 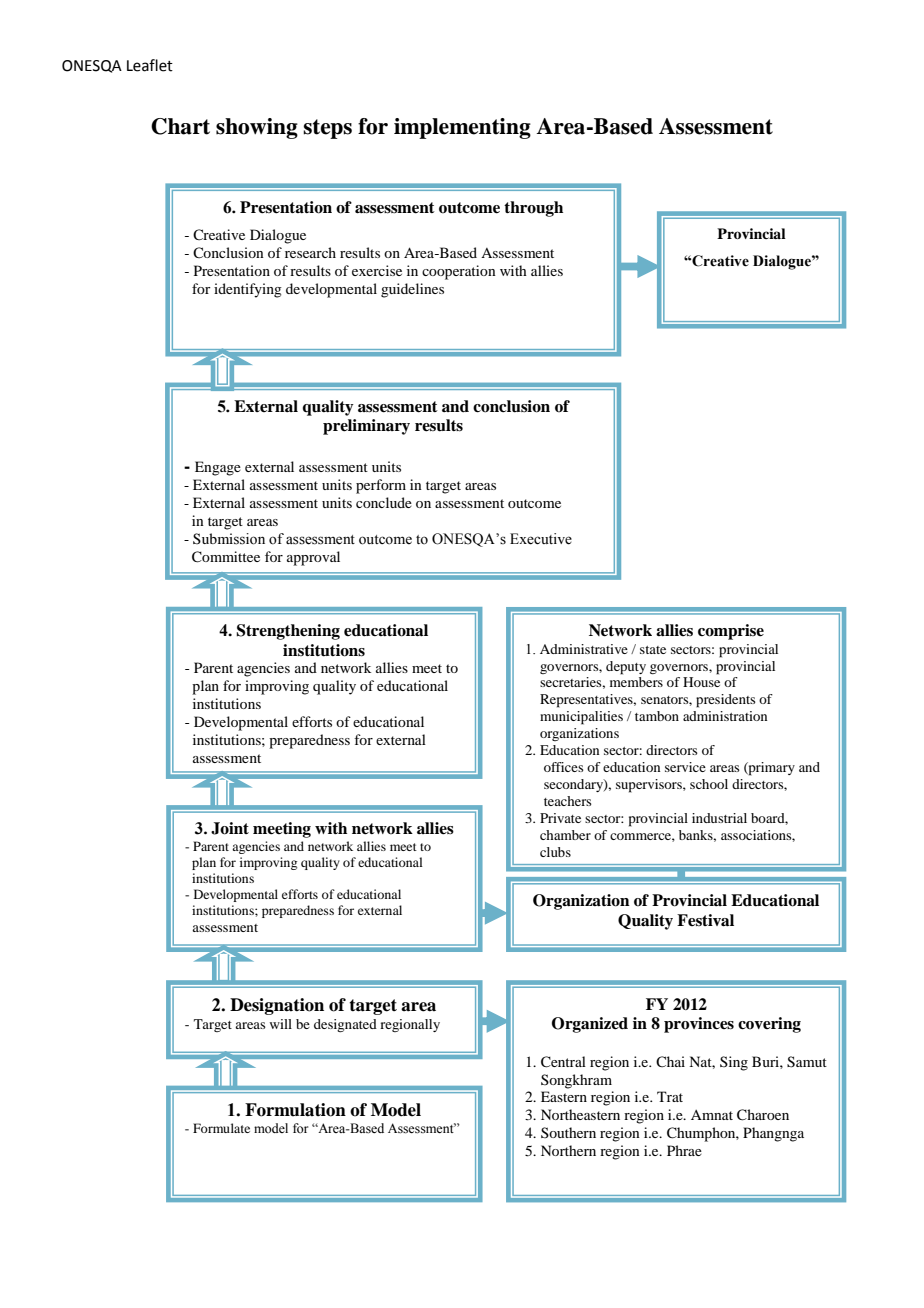 What do you see at coordinates (257, 128) in the screenshot?
I see `showing` at bounding box center [257, 128].
